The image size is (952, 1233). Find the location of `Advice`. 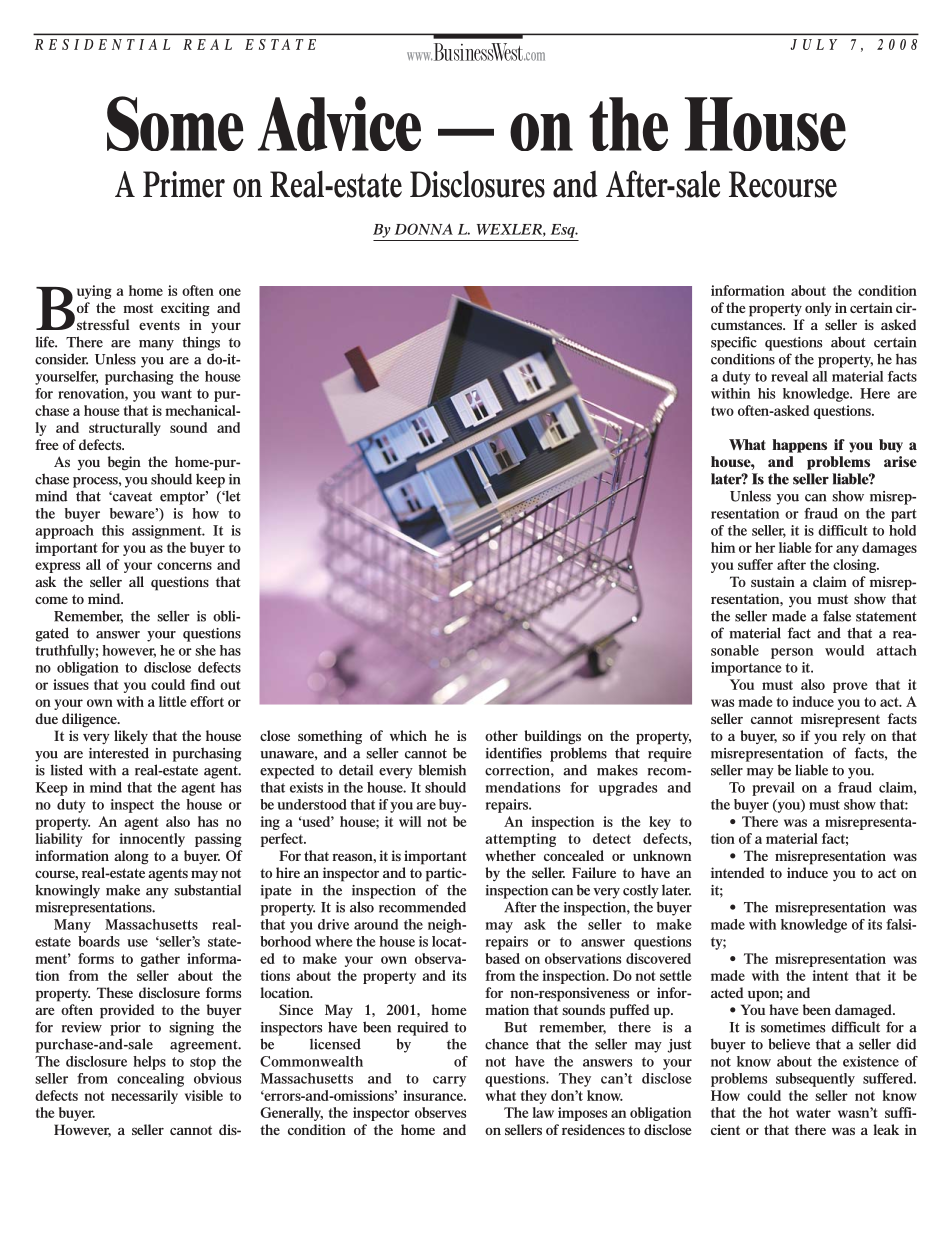

Advice is located at coordinates (339, 123).
